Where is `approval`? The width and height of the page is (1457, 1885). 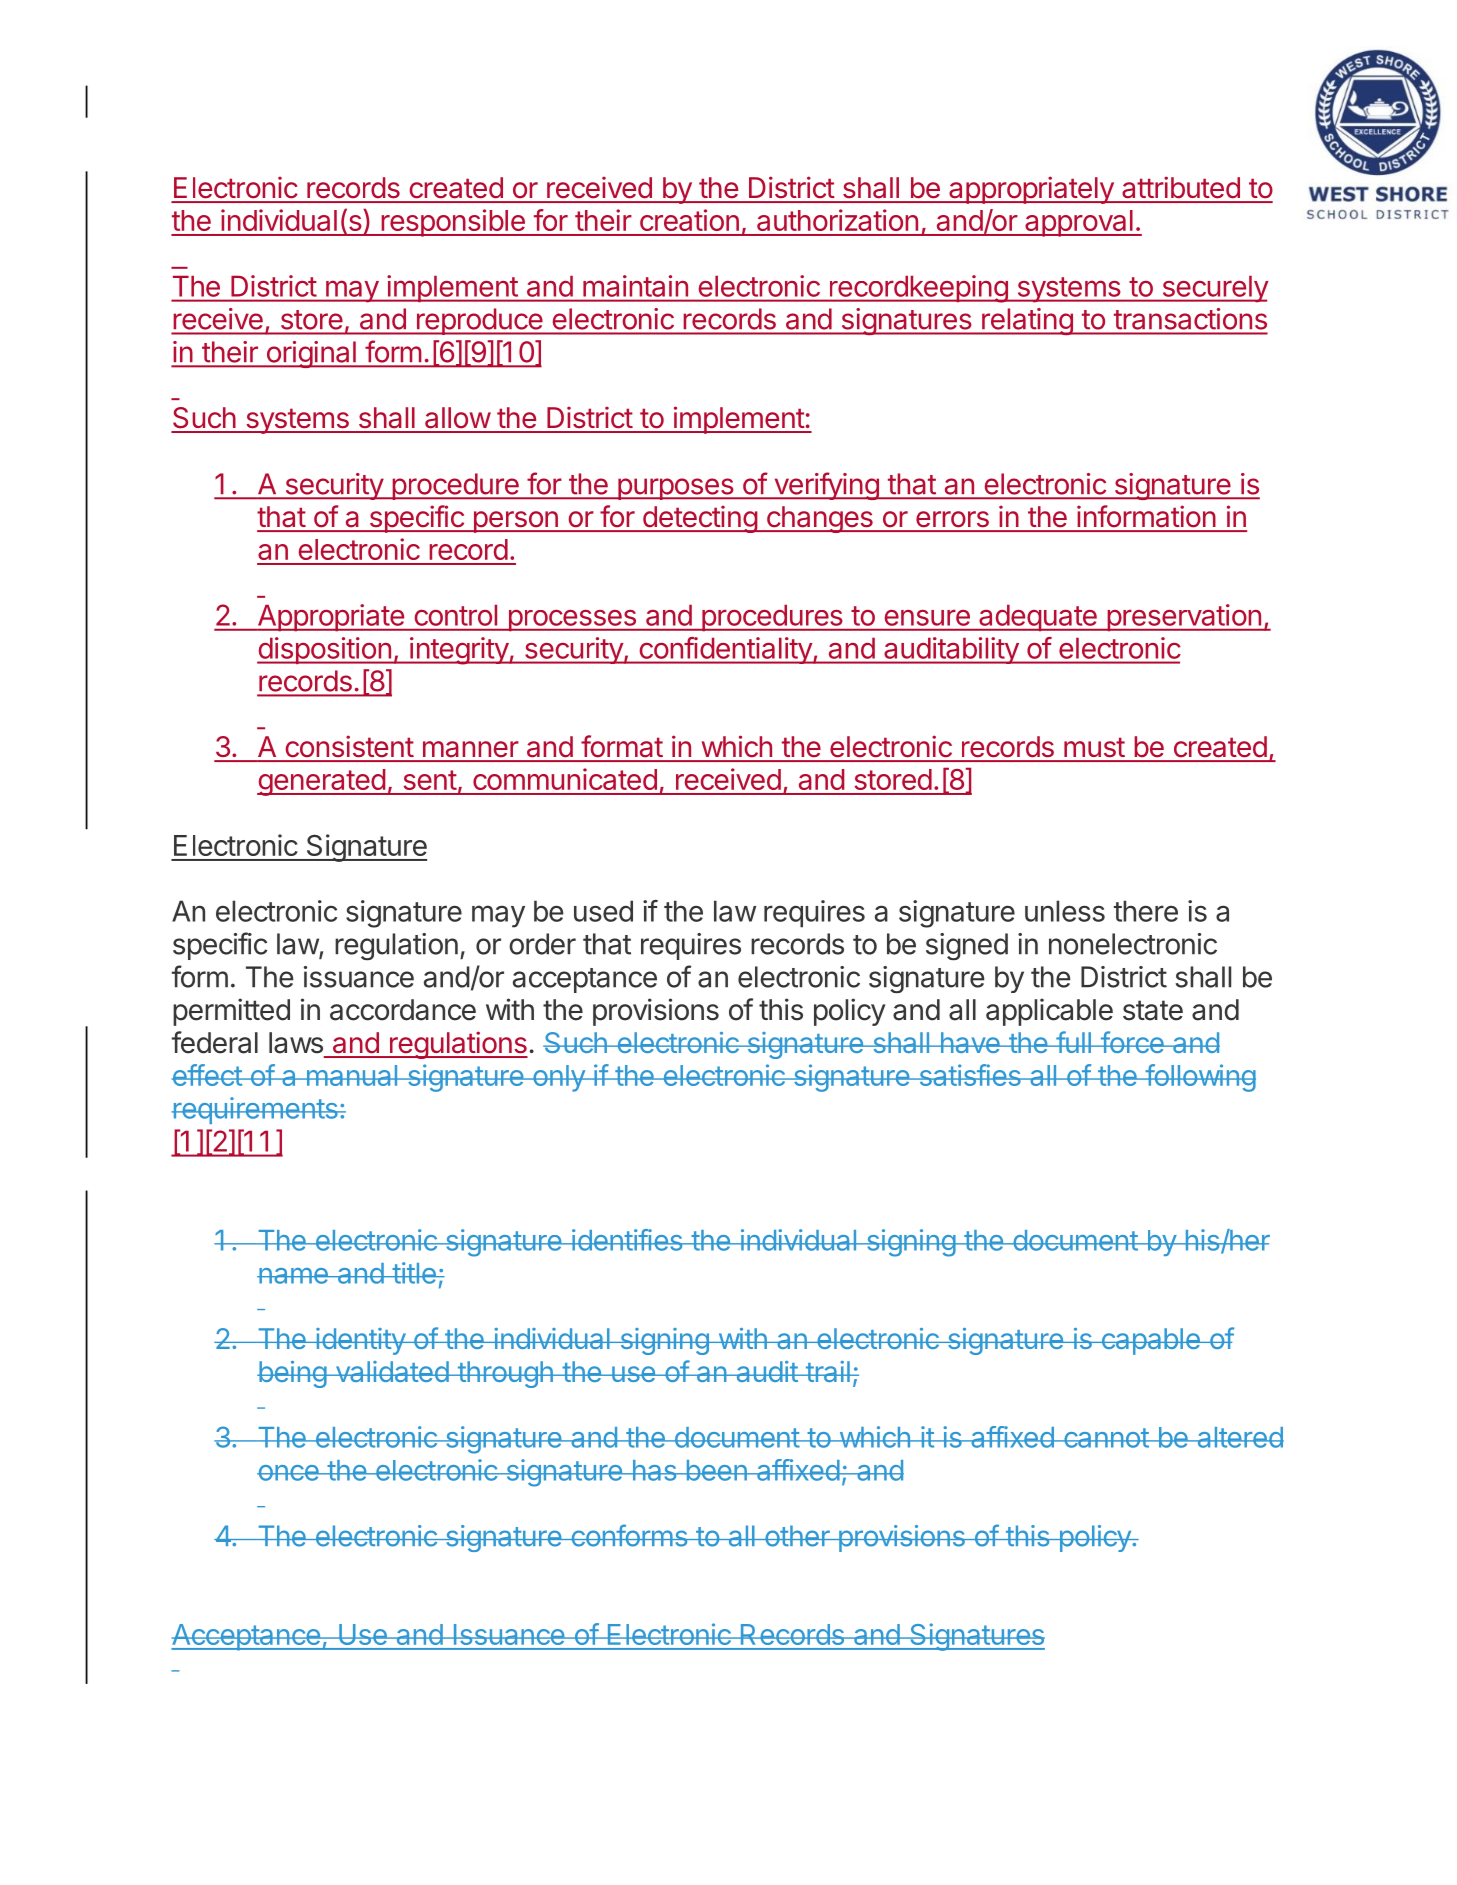 approval is located at coordinates (1079, 223).
